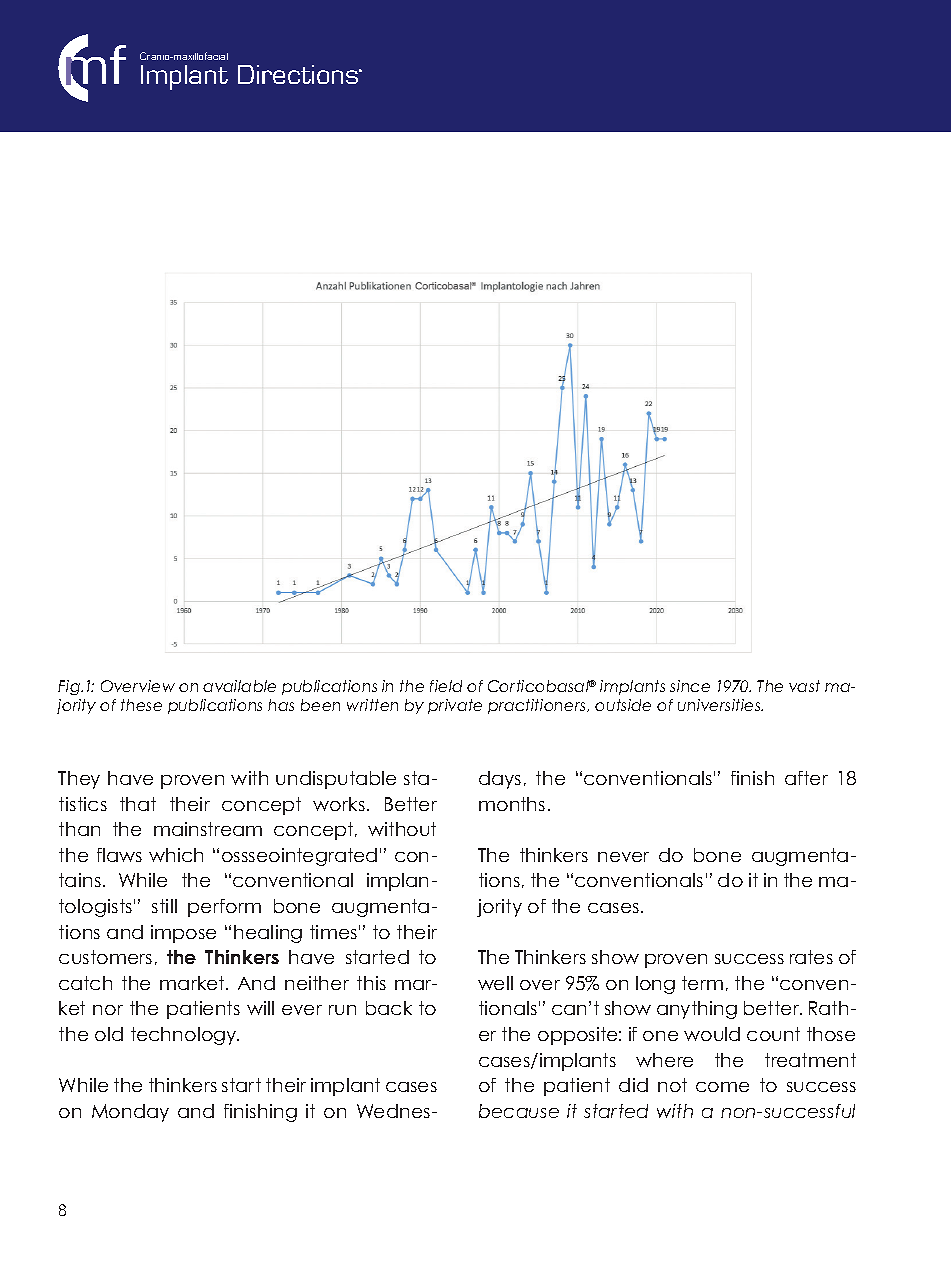 This screenshot has width=952, height=1270. What do you see at coordinates (224, 908) in the screenshot?
I see `perform` at bounding box center [224, 908].
